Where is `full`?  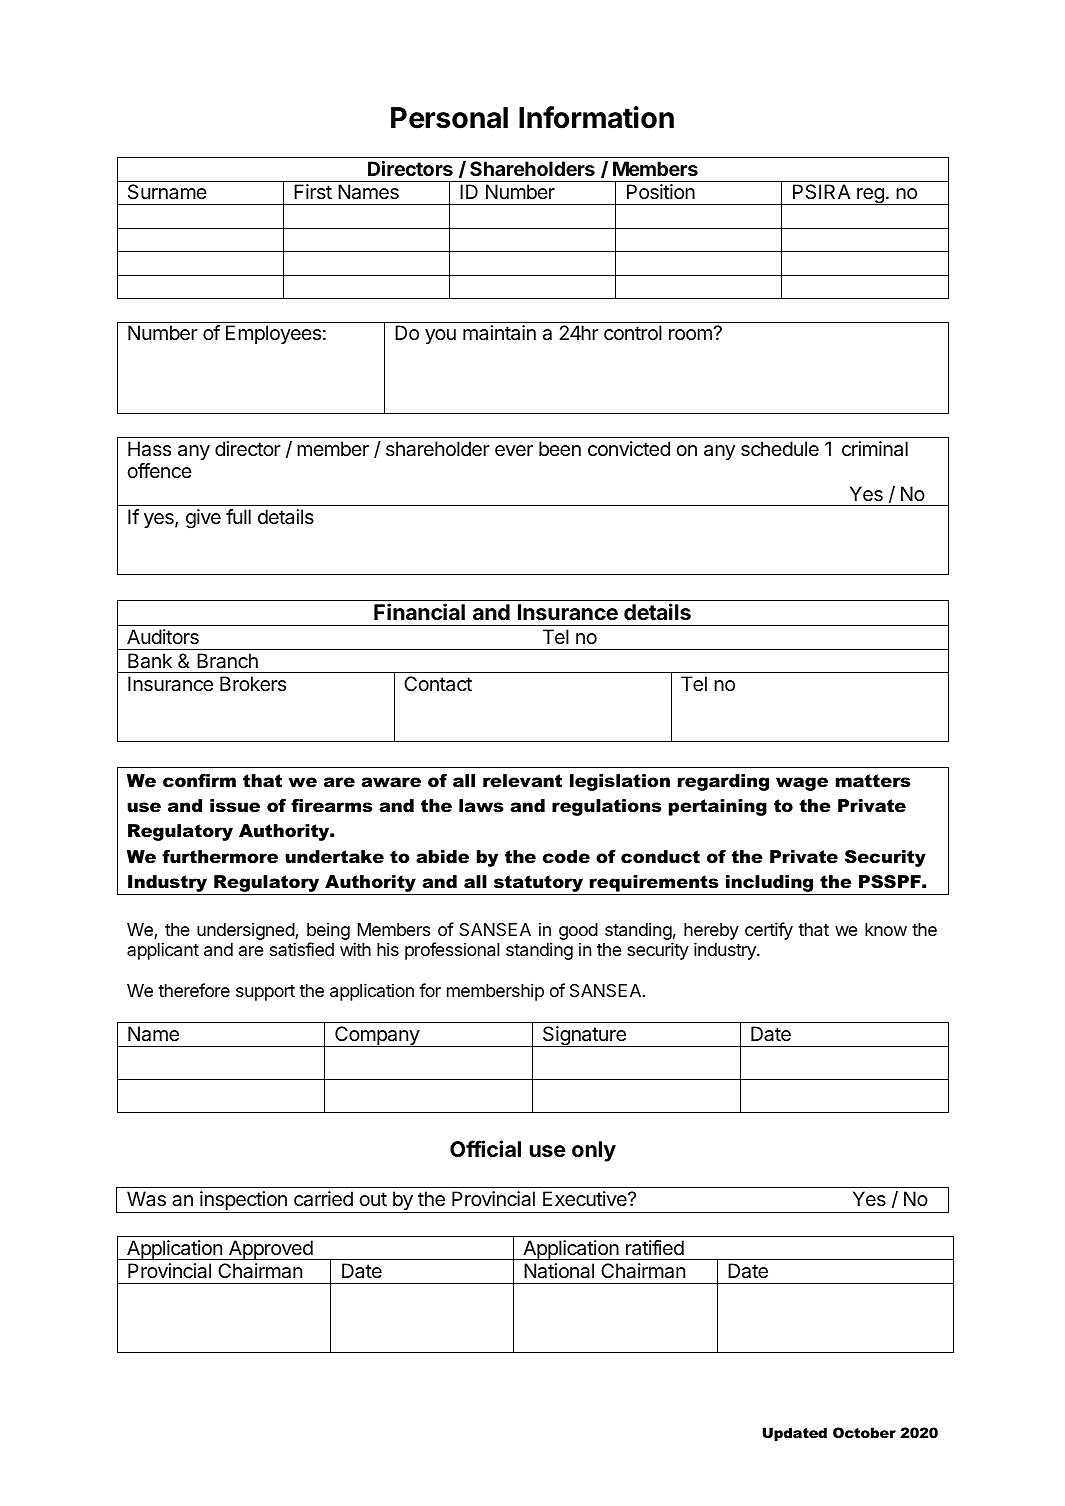 full is located at coordinates (238, 516).
